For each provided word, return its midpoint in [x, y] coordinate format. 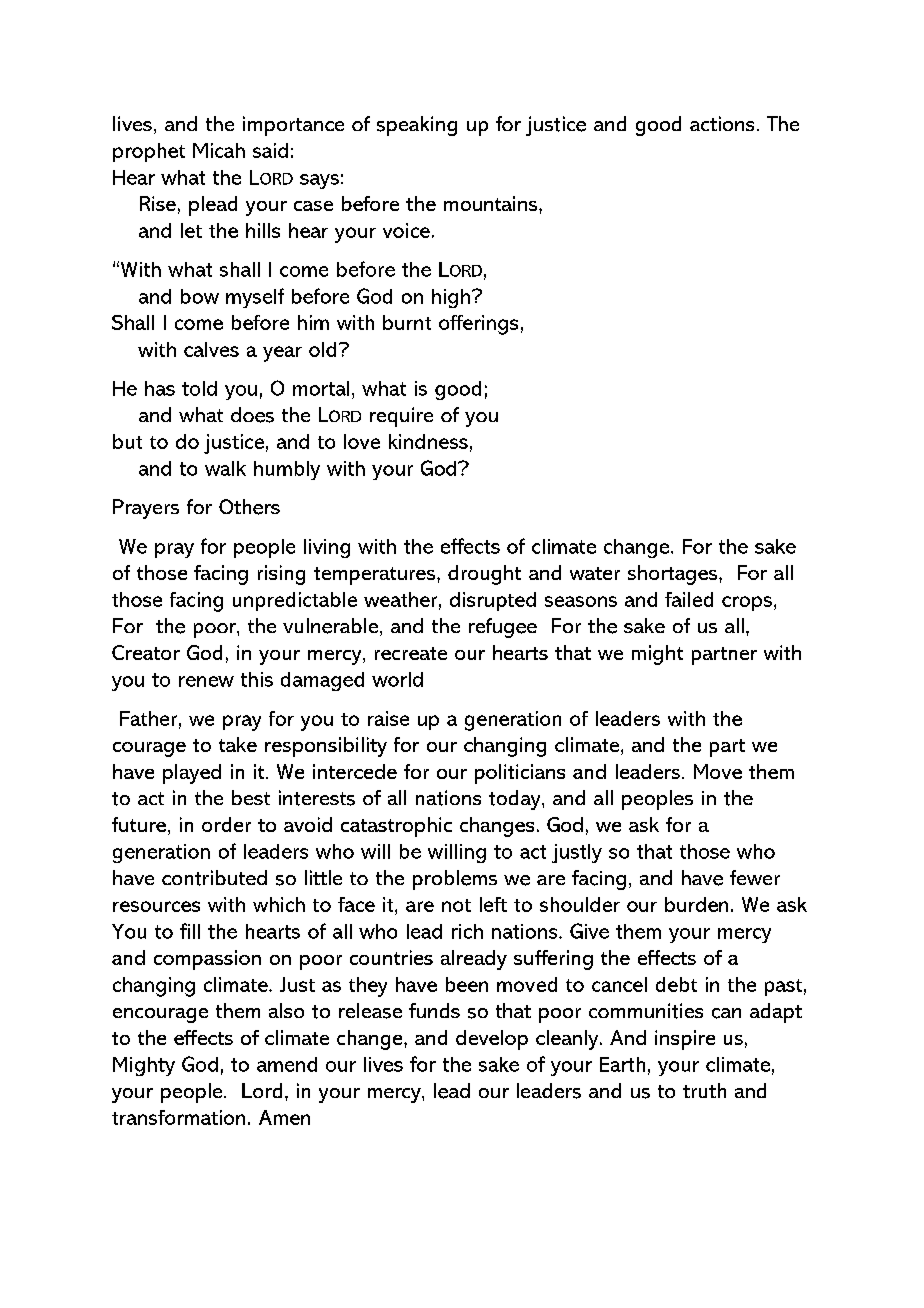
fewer [755, 877]
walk [225, 468]
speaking [417, 126]
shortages [674, 575]
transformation [178, 1117]
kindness [428, 441]
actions [722, 123]
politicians [520, 774]
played [192, 774]
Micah [219, 150]
